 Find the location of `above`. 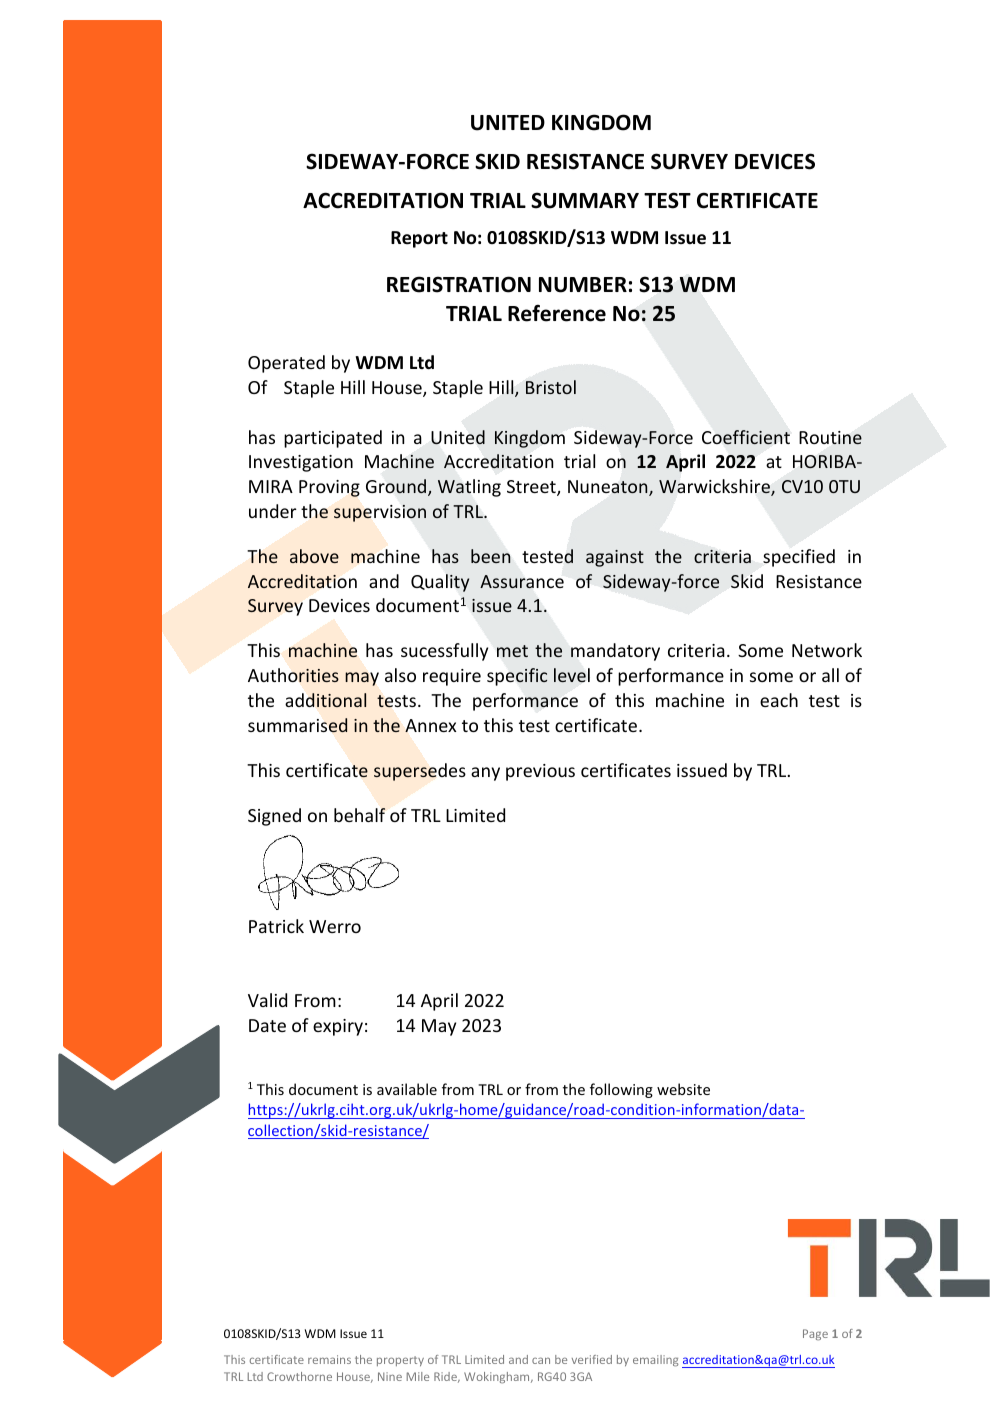

above is located at coordinates (314, 556).
